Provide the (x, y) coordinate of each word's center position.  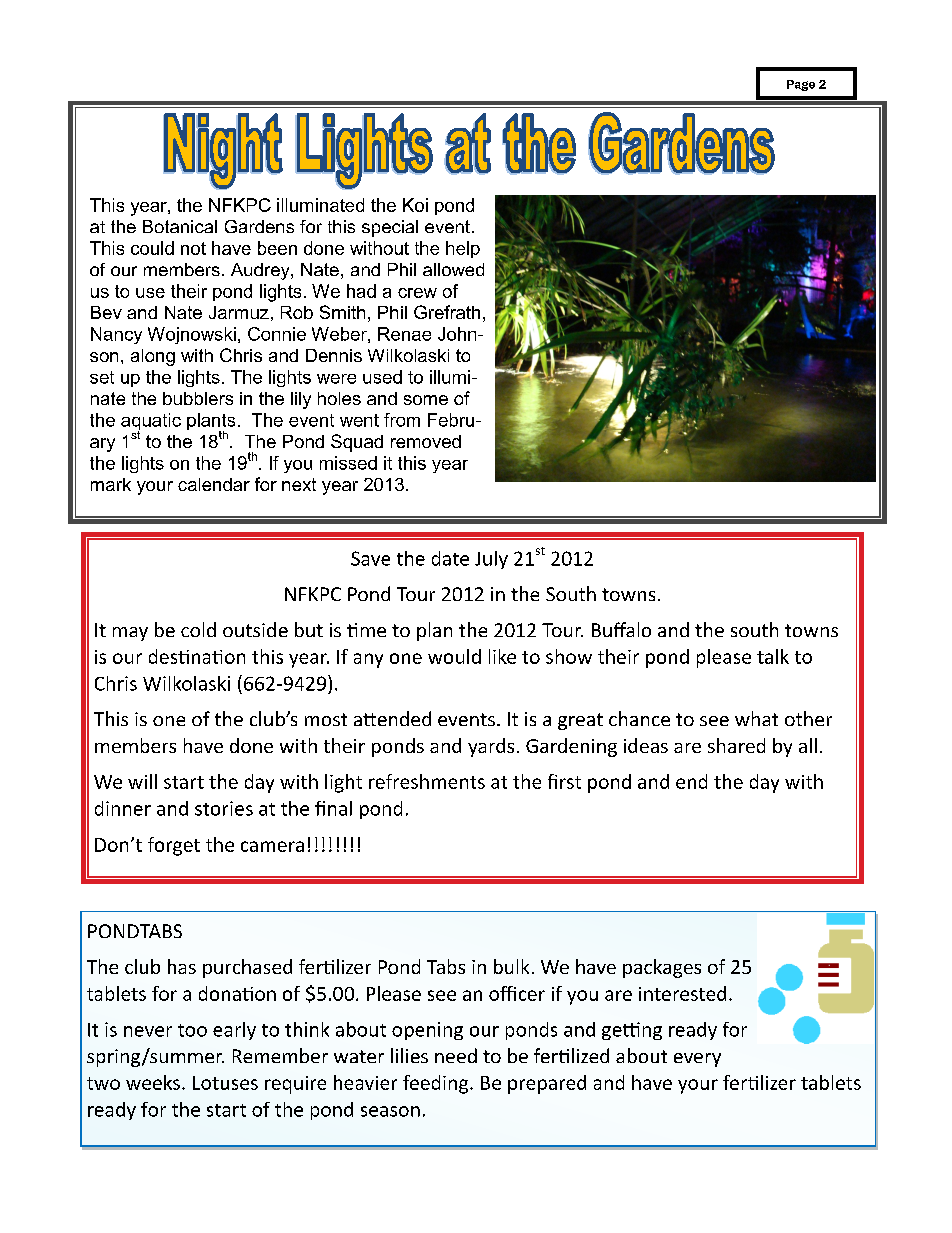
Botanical (180, 226)
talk (773, 656)
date (450, 558)
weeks (153, 1082)
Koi (415, 205)
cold (198, 629)
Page (801, 85)
